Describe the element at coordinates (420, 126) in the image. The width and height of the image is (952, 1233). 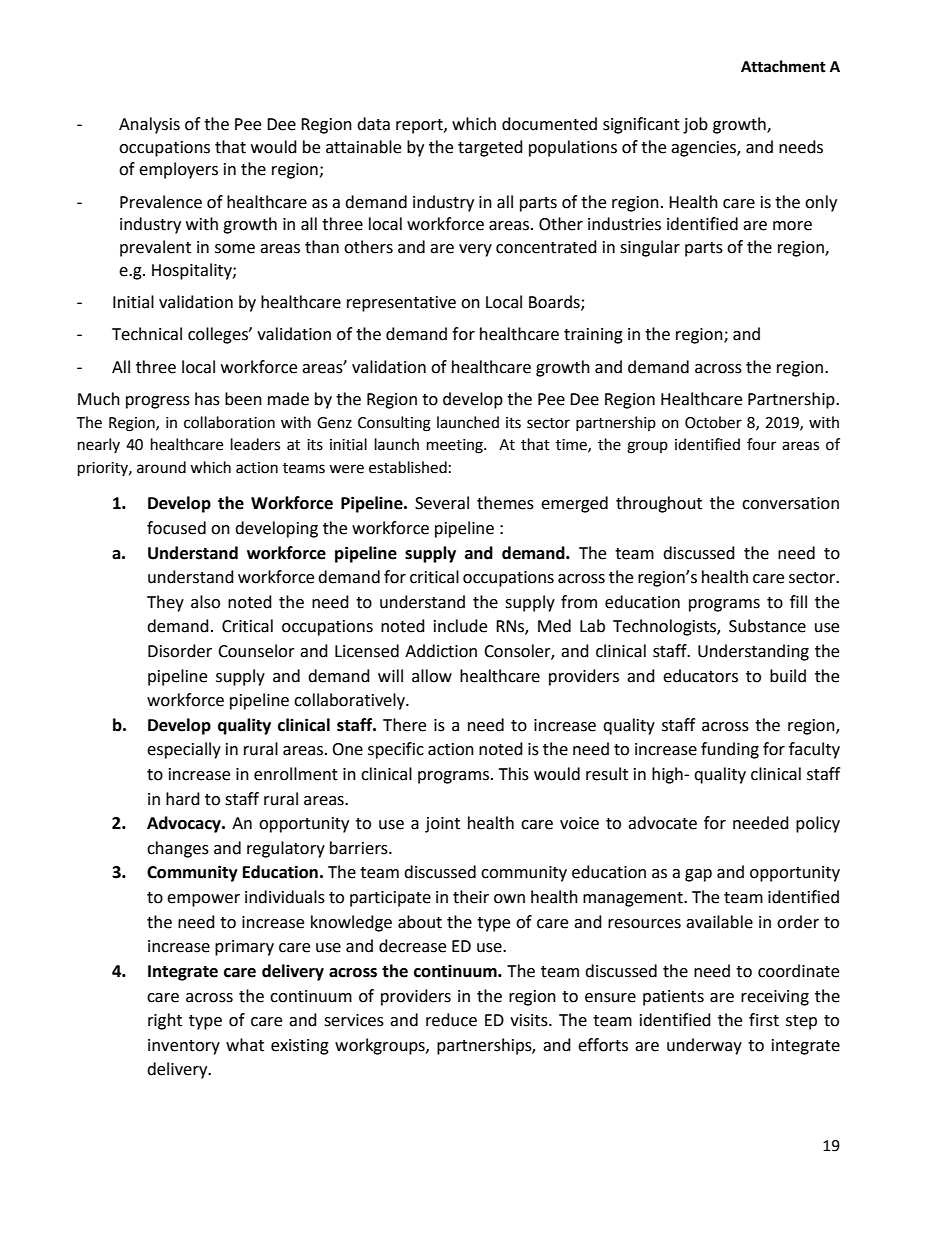
I see `report` at that location.
